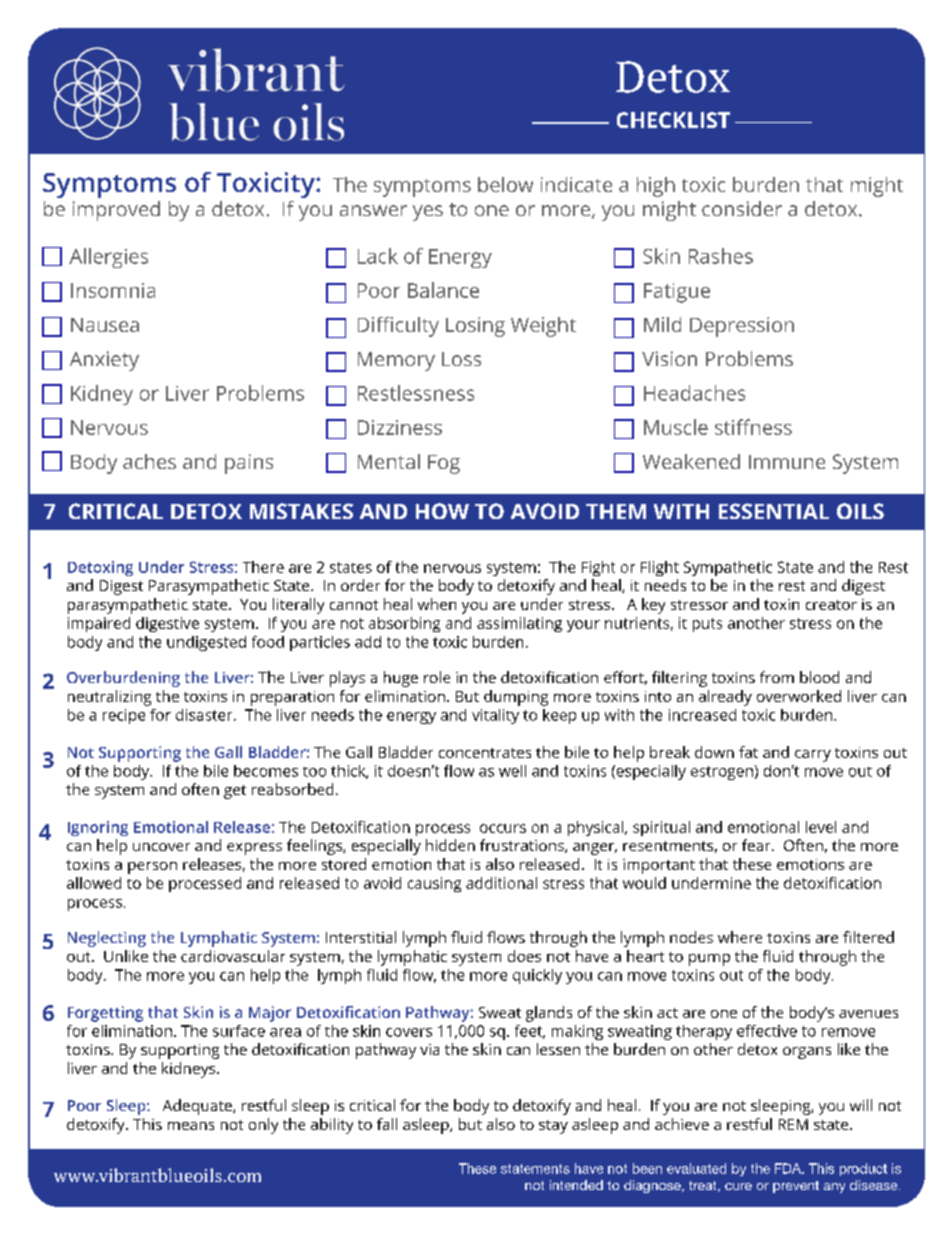  Describe the element at coordinates (742, 208) in the screenshot. I see `consider` at that location.
